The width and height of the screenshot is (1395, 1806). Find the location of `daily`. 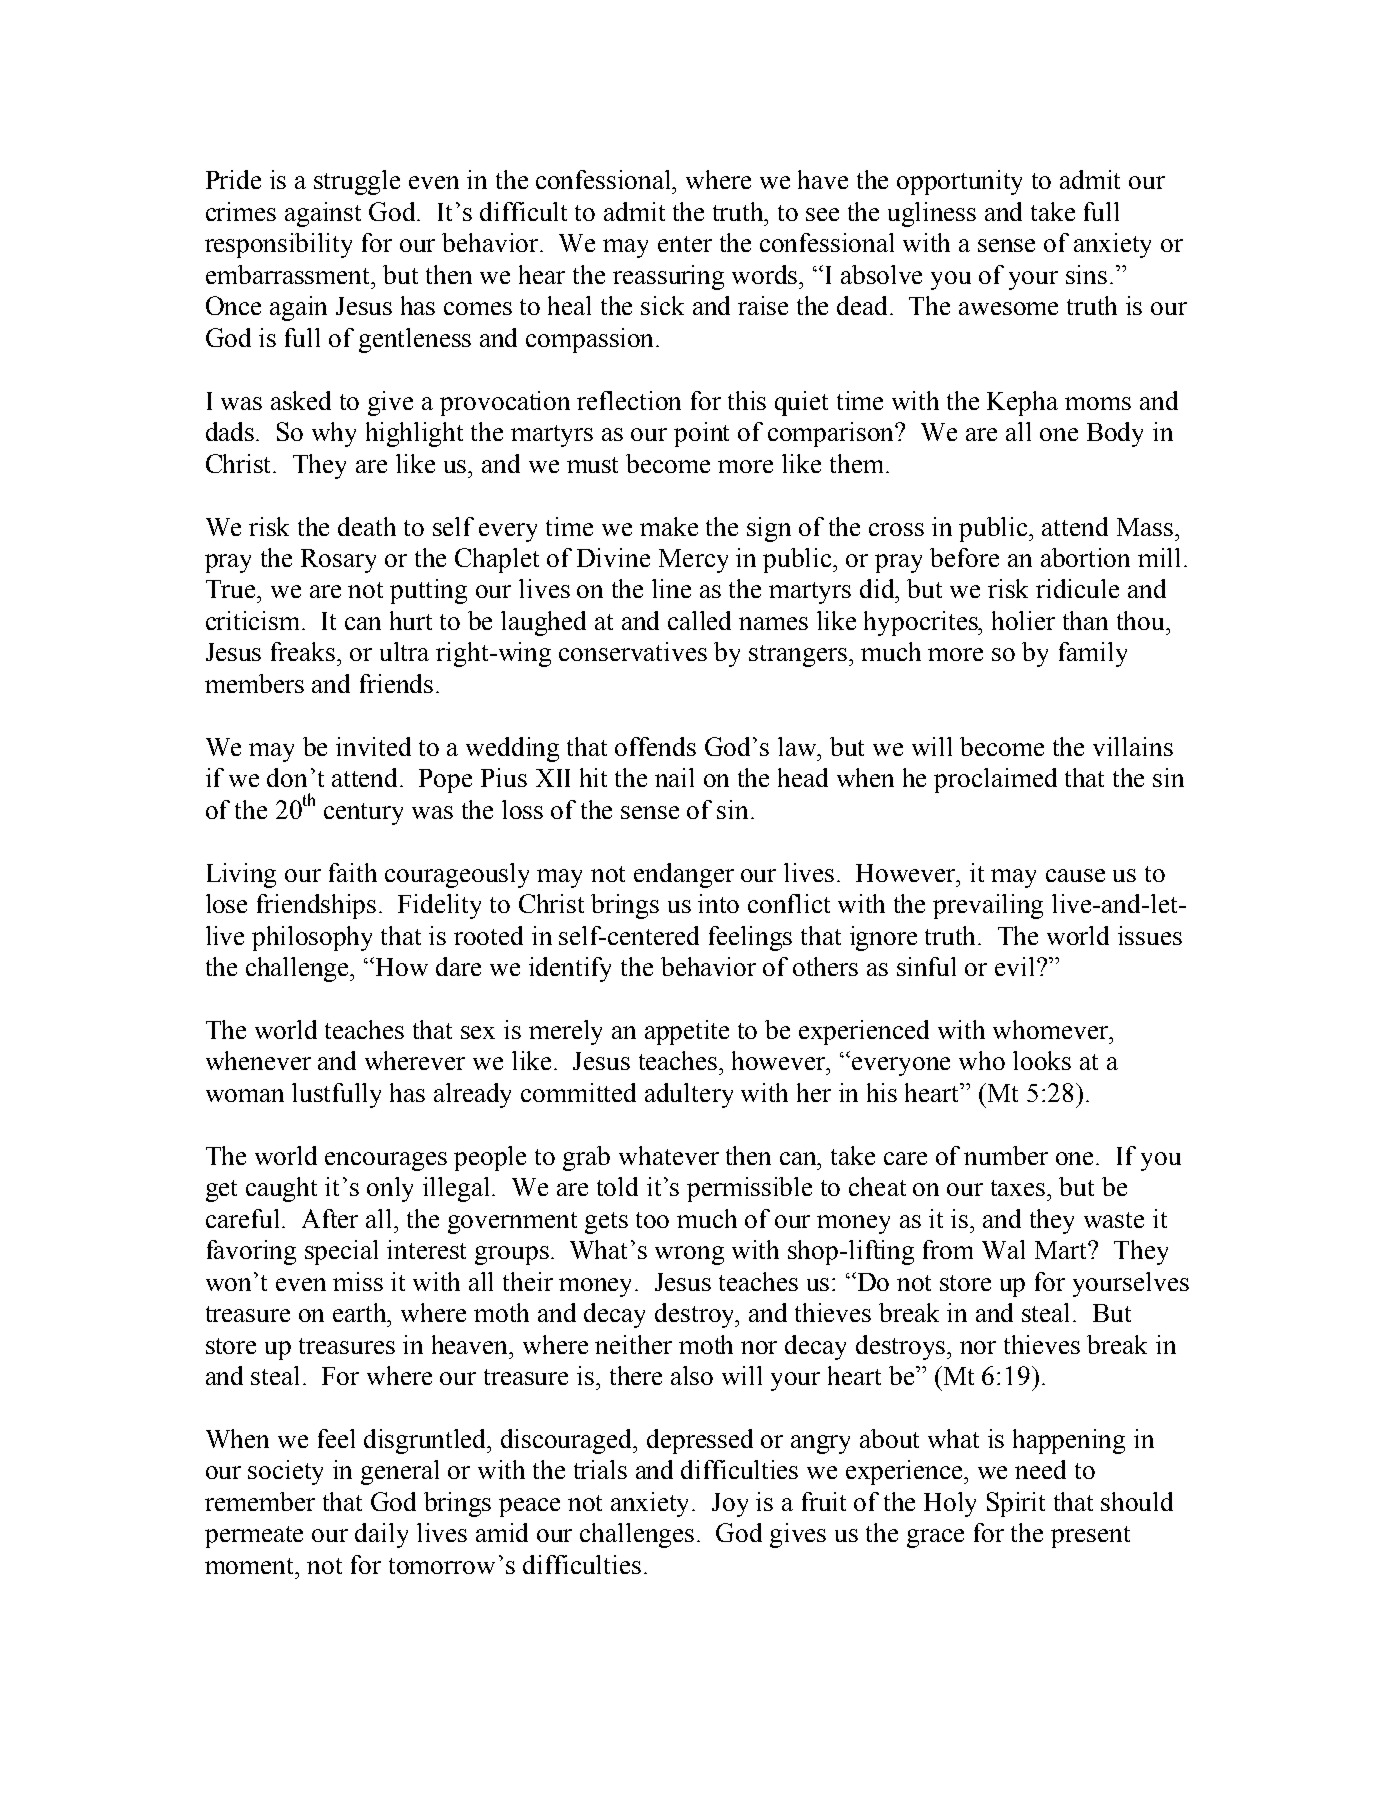

daily is located at coordinates (381, 1535).
